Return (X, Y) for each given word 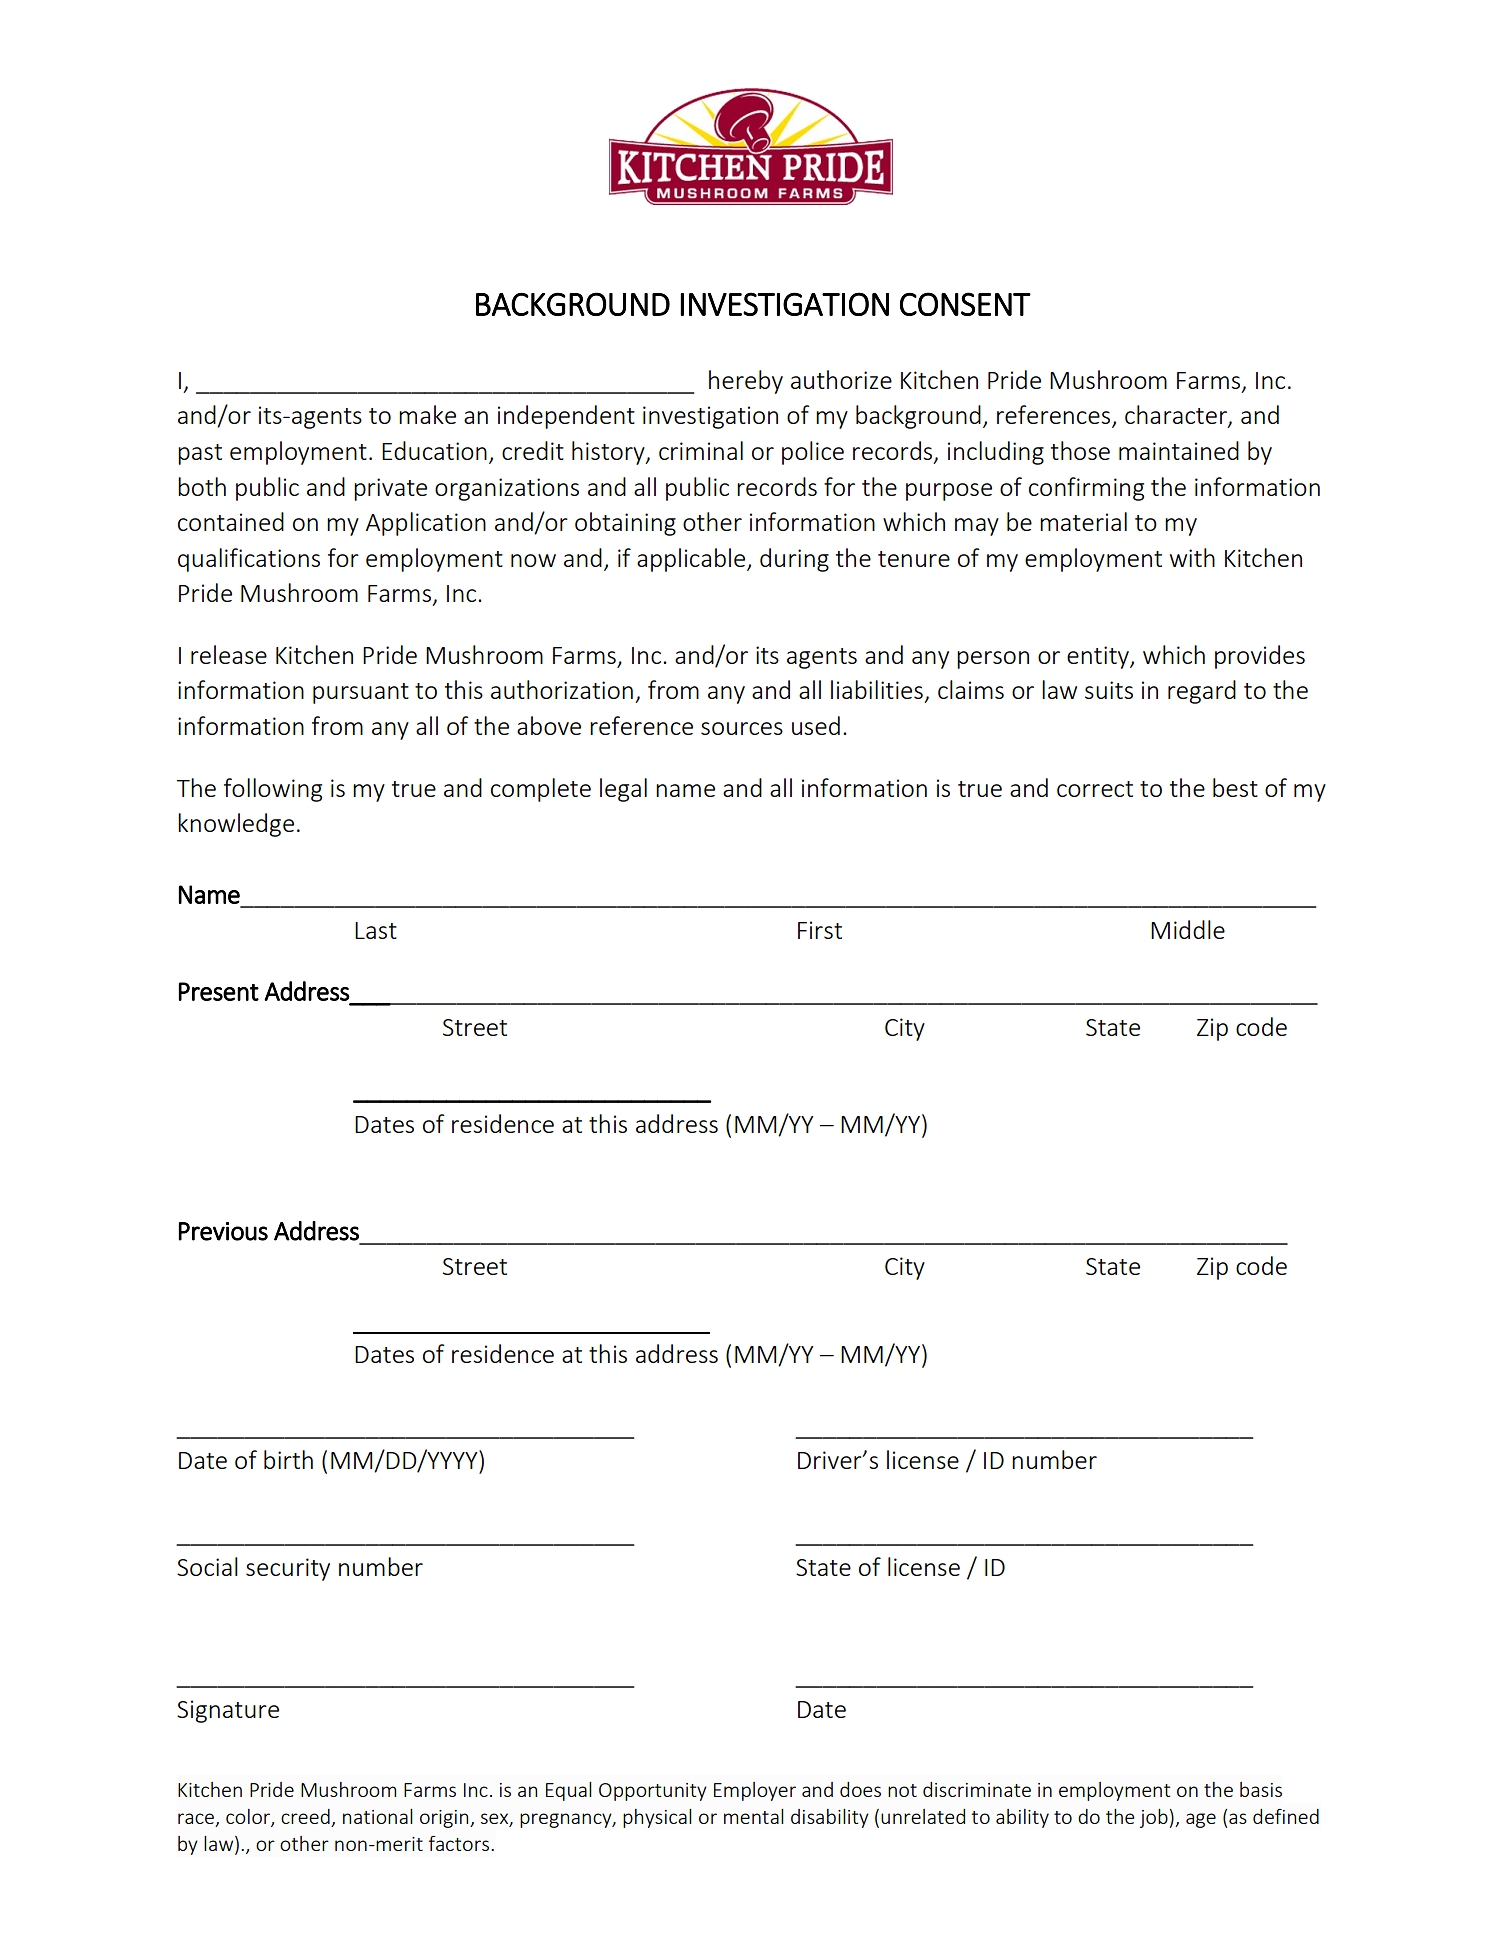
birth (288, 1459)
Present (219, 991)
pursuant (361, 693)
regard (1202, 692)
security (288, 1569)
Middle (1188, 929)
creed (305, 1816)
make (427, 414)
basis (1261, 1789)
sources (742, 728)
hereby (746, 382)
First (820, 930)
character (1177, 416)
